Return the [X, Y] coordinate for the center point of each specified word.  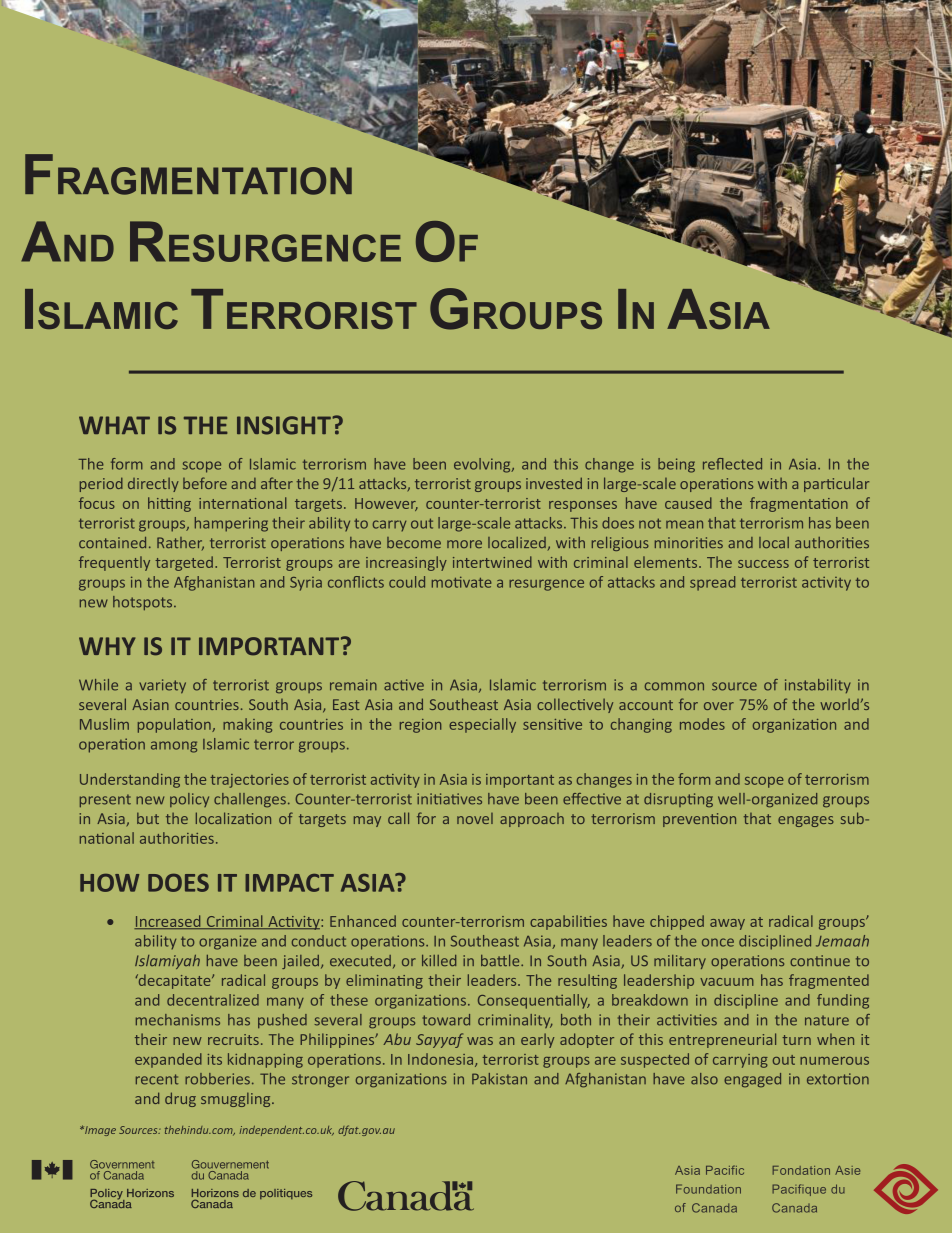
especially [482, 725]
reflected [732, 464]
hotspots [144, 603]
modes [702, 724]
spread [712, 583]
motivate [462, 582]
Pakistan [499, 1079]
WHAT [114, 425]
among [174, 747]
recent [157, 1079]
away [727, 924]
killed [439, 960]
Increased [168, 922]
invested [554, 483]
